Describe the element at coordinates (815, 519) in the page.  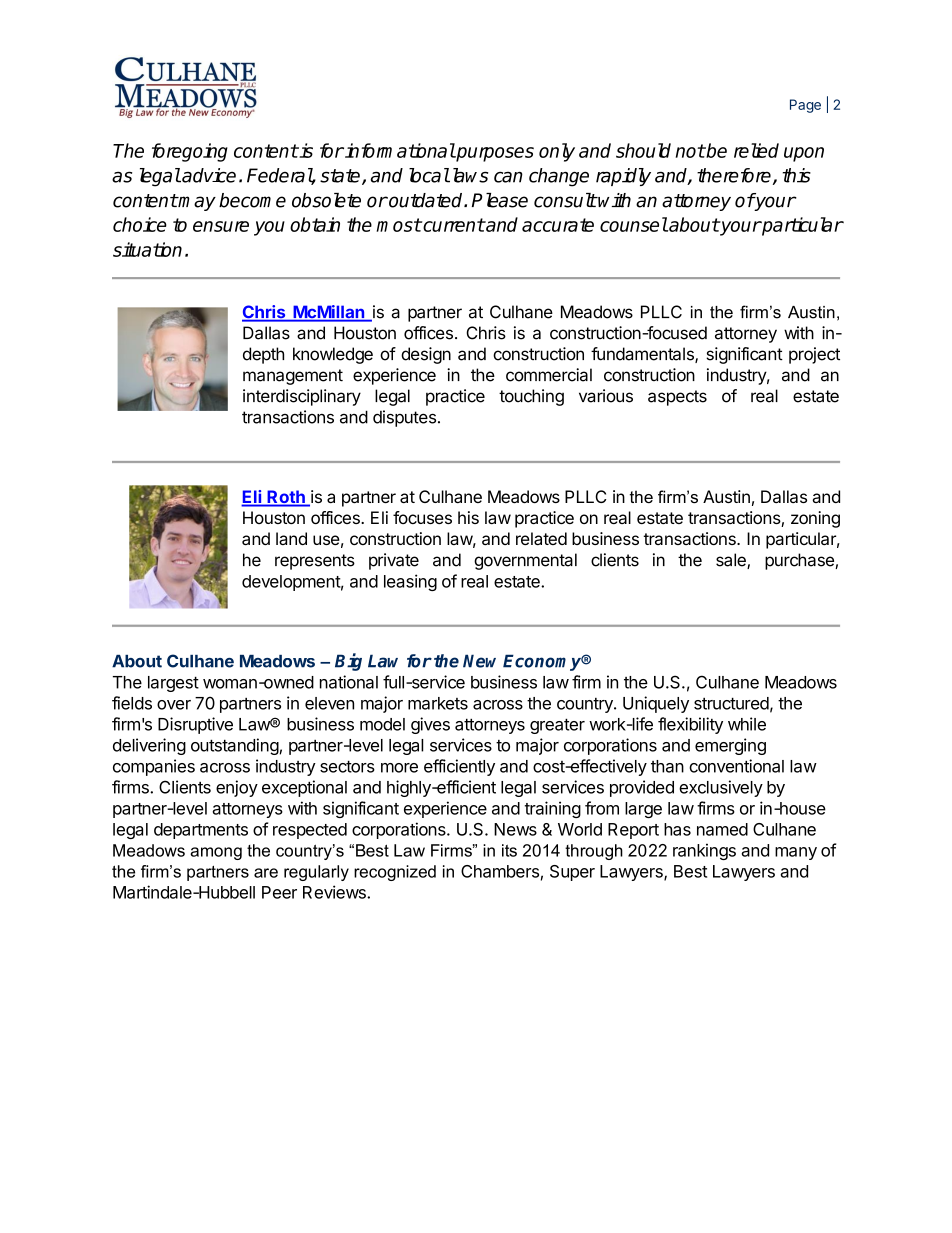
I see `zoning` at that location.
